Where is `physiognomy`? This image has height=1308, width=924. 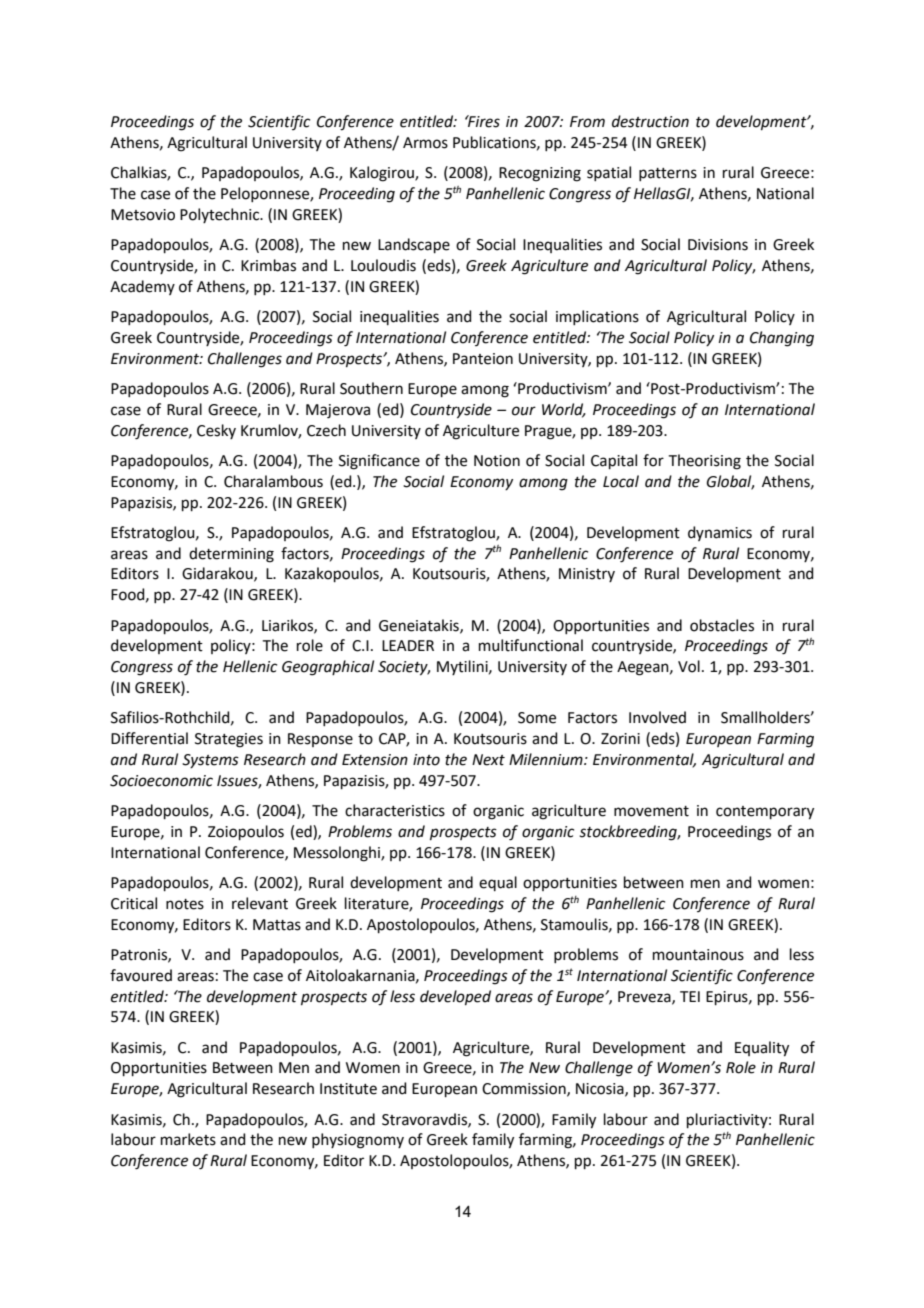 physiognomy is located at coordinates (358, 1141).
